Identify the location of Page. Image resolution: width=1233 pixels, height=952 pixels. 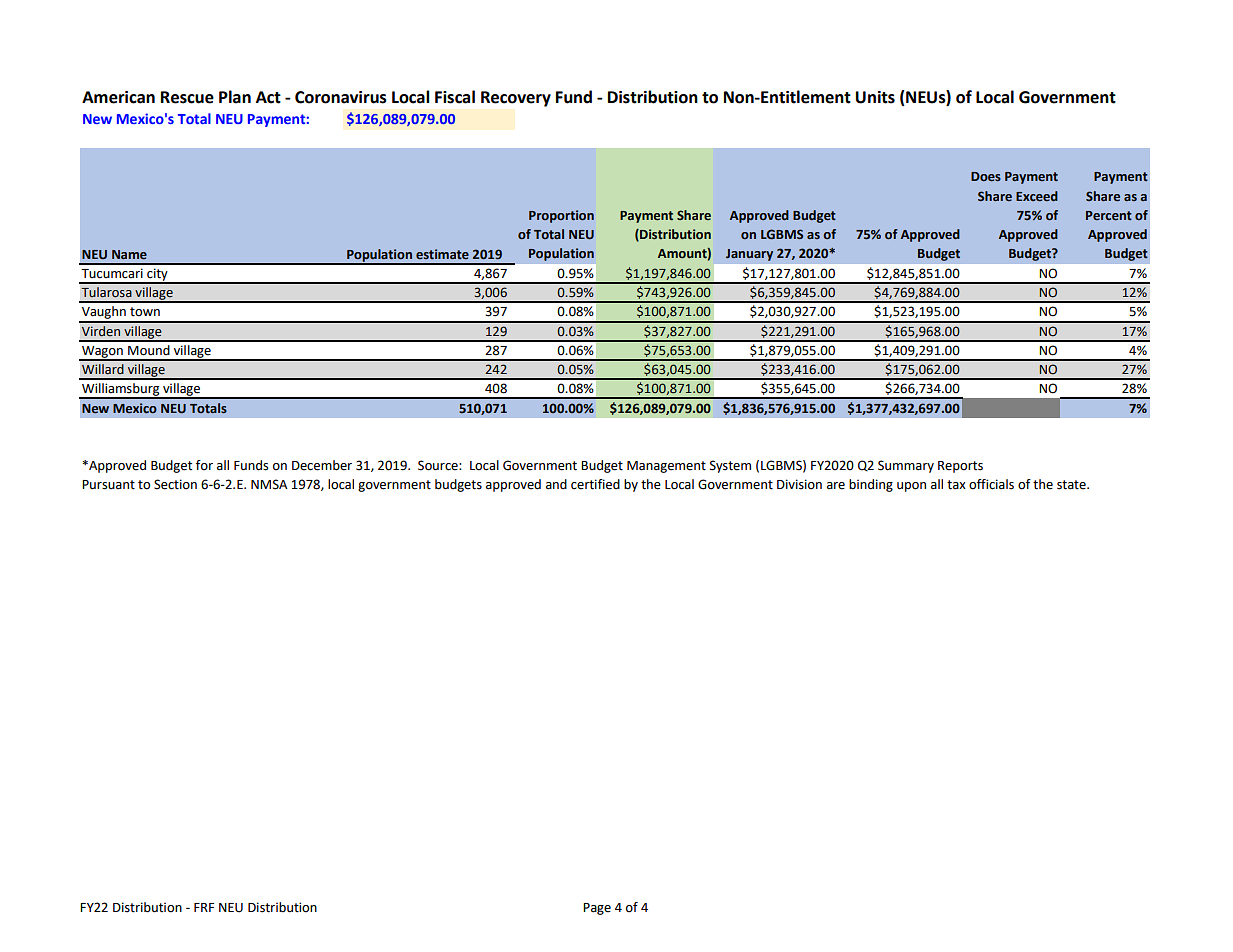
(597, 909).
